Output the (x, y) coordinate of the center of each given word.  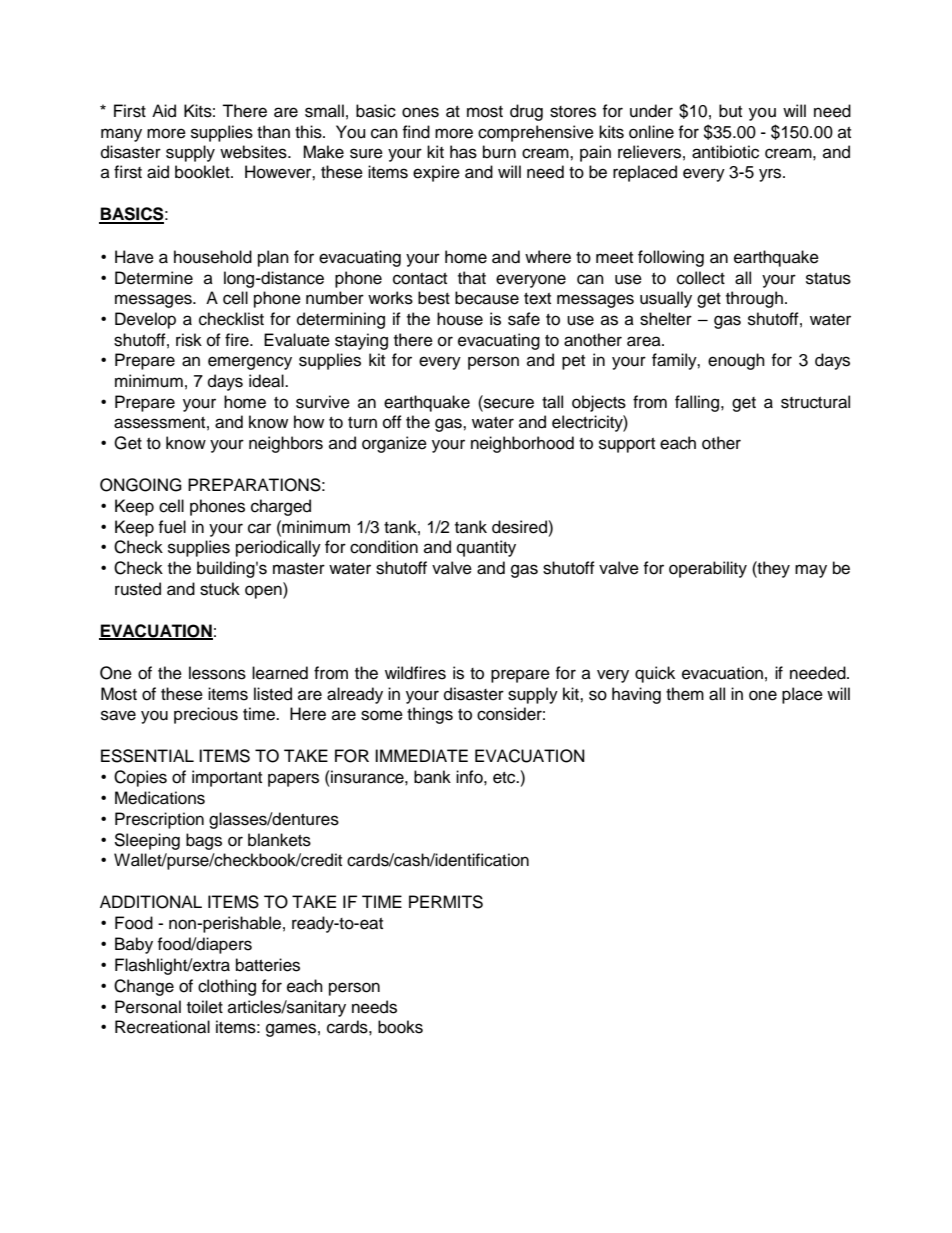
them (685, 694)
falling (697, 403)
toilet (205, 1007)
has (463, 152)
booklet (203, 172)
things (430, 715)
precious (206, 715)
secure (508, 402)
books (400, 1027)
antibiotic (725, 152)
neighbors (286, 444)
